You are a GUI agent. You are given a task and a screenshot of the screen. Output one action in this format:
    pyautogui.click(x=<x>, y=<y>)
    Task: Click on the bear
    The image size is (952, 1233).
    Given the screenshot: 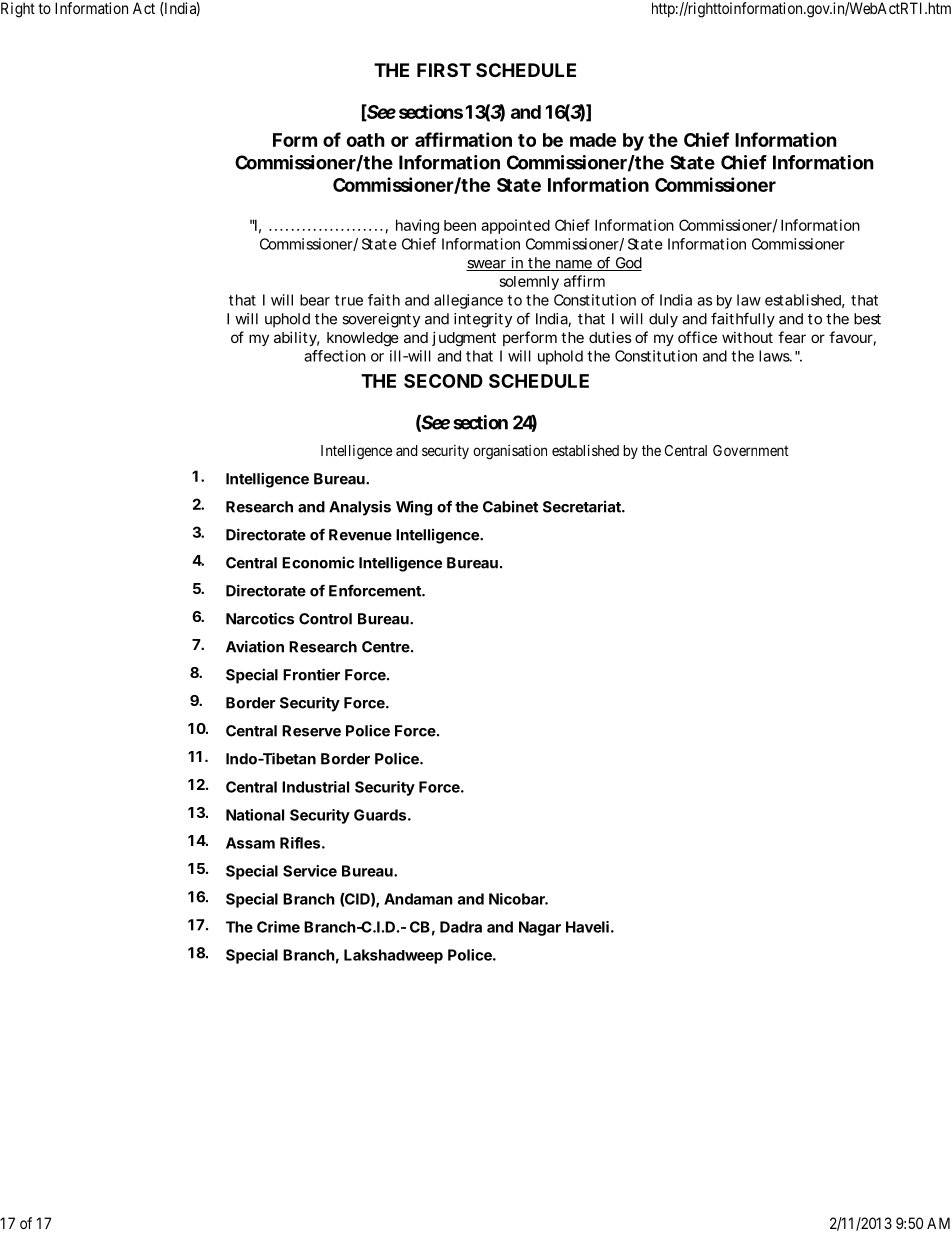 What is the action you would take?
    pyautogui.click(x=315, y=300)
